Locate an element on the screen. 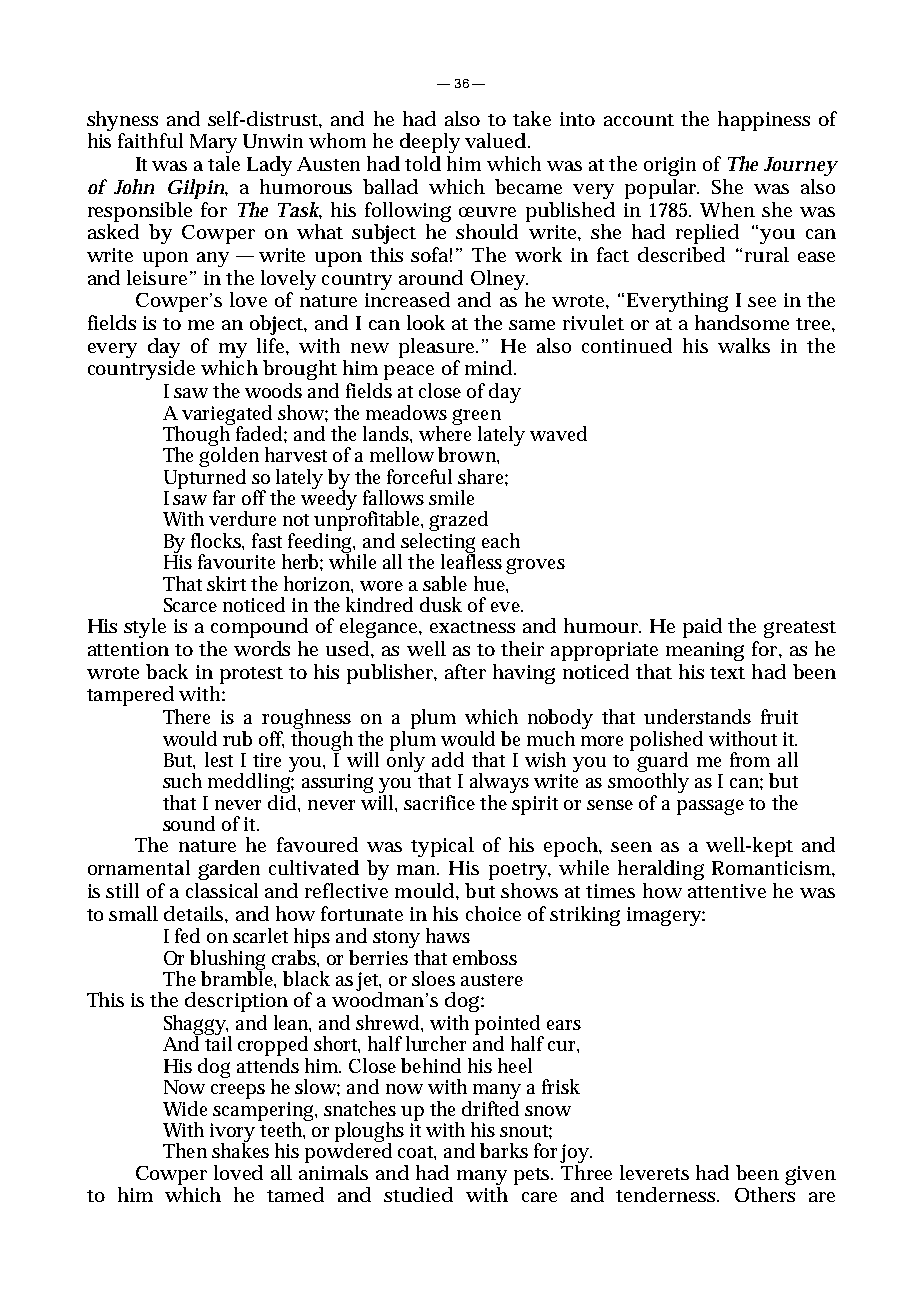  back is located at coordinates (167, 671).
